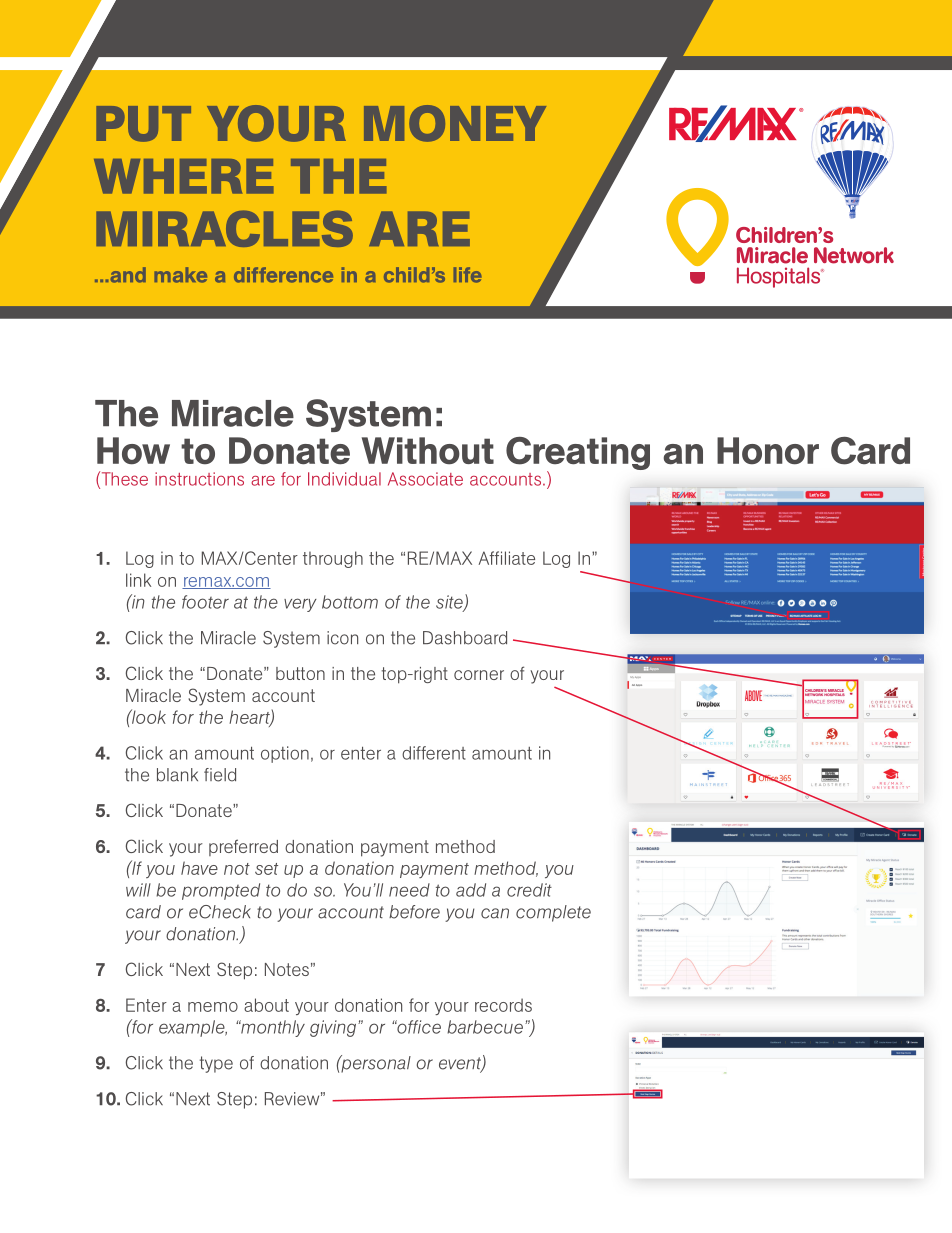 The width and height of the image is (952, 1233). Describe the element at coordinates (485, 1027) in the image. I see `barbecue` at that location.
